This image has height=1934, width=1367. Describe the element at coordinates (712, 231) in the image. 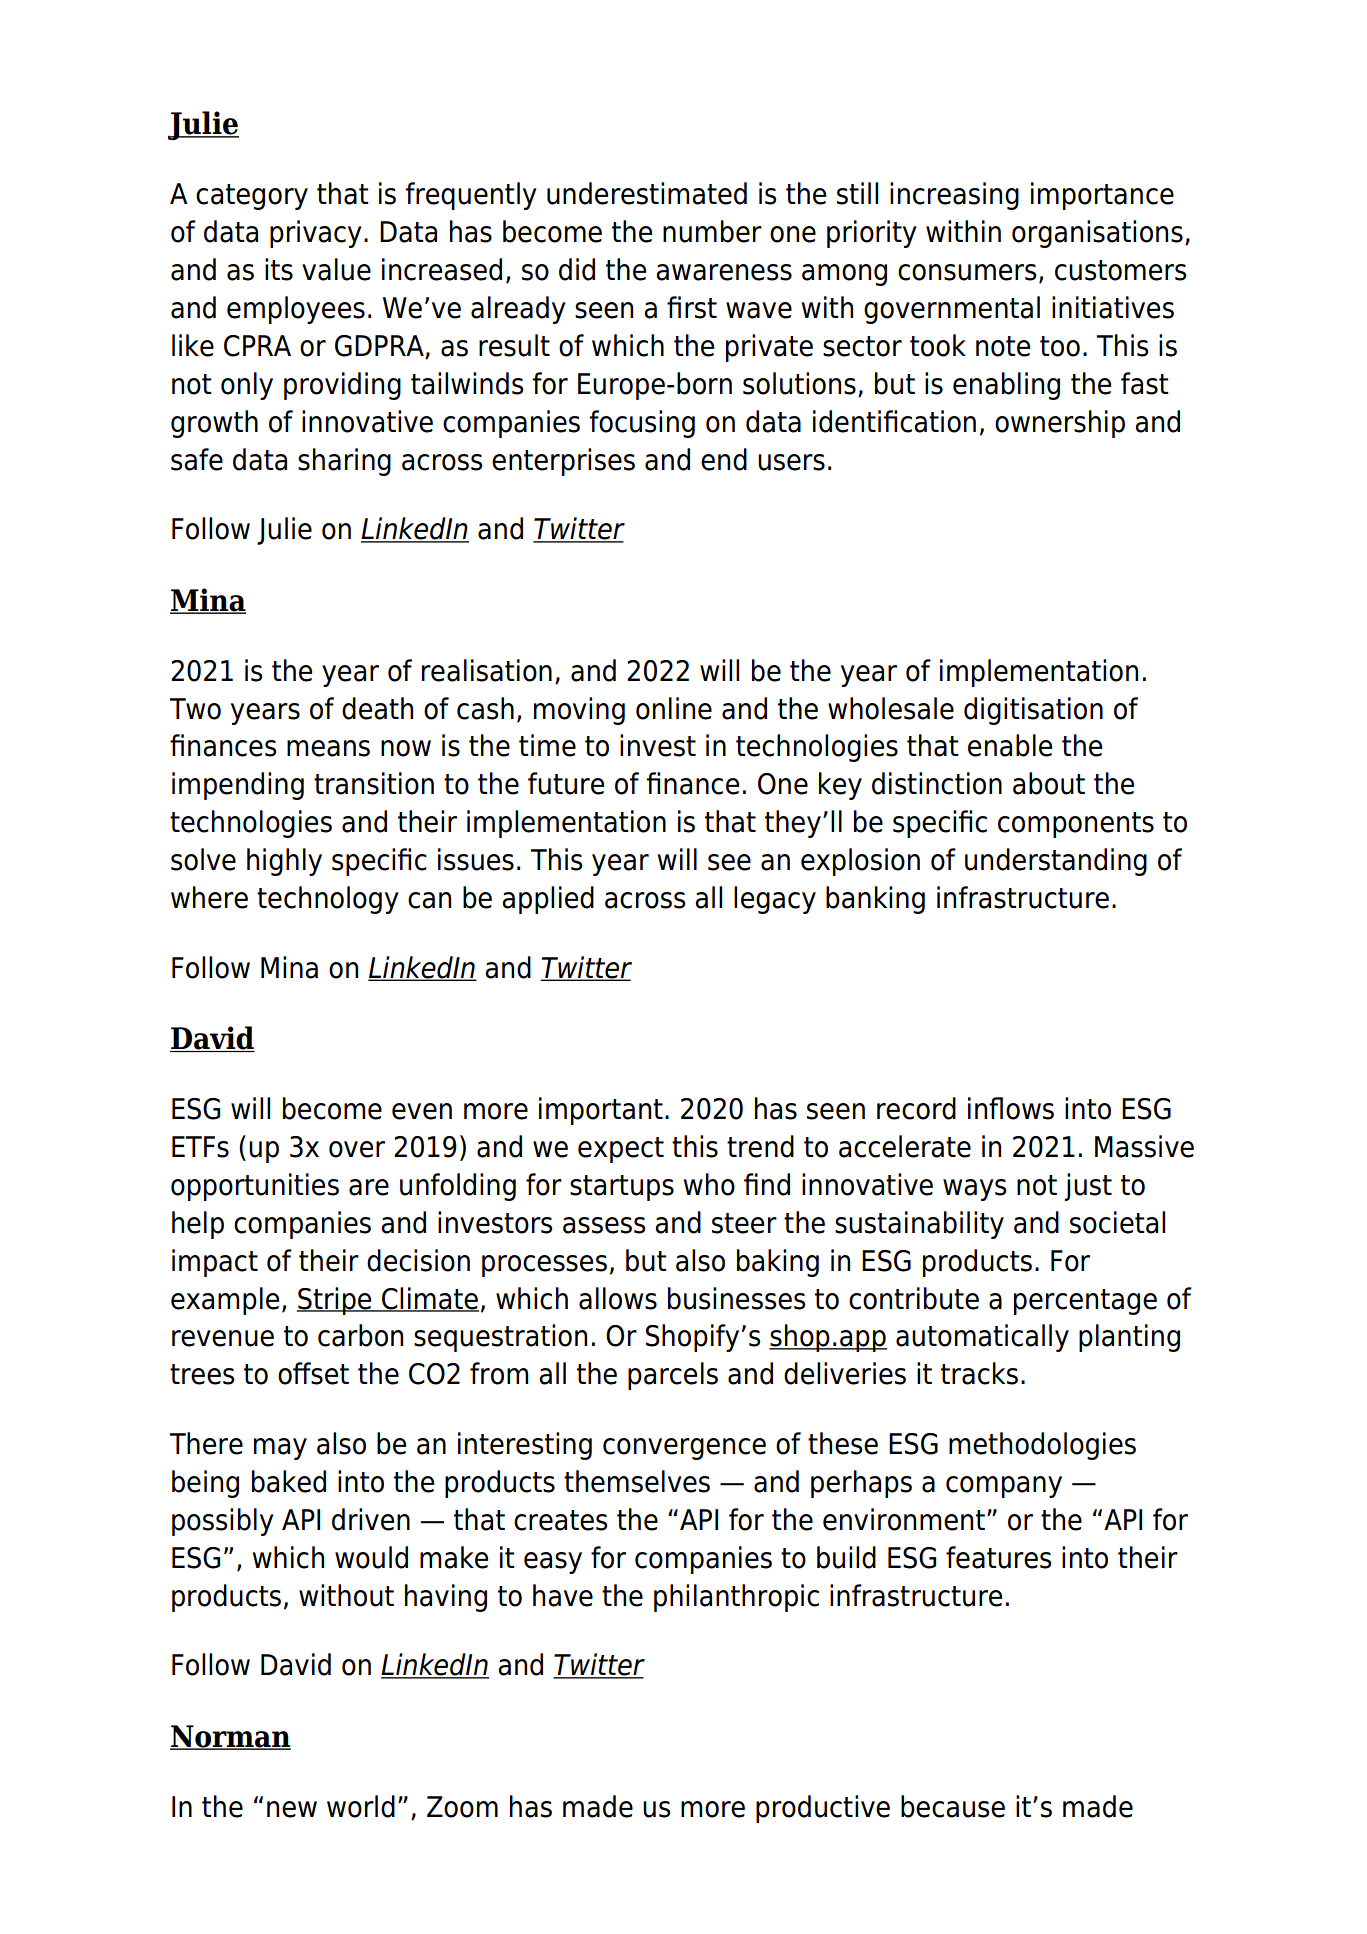

I see `number` at that location.
